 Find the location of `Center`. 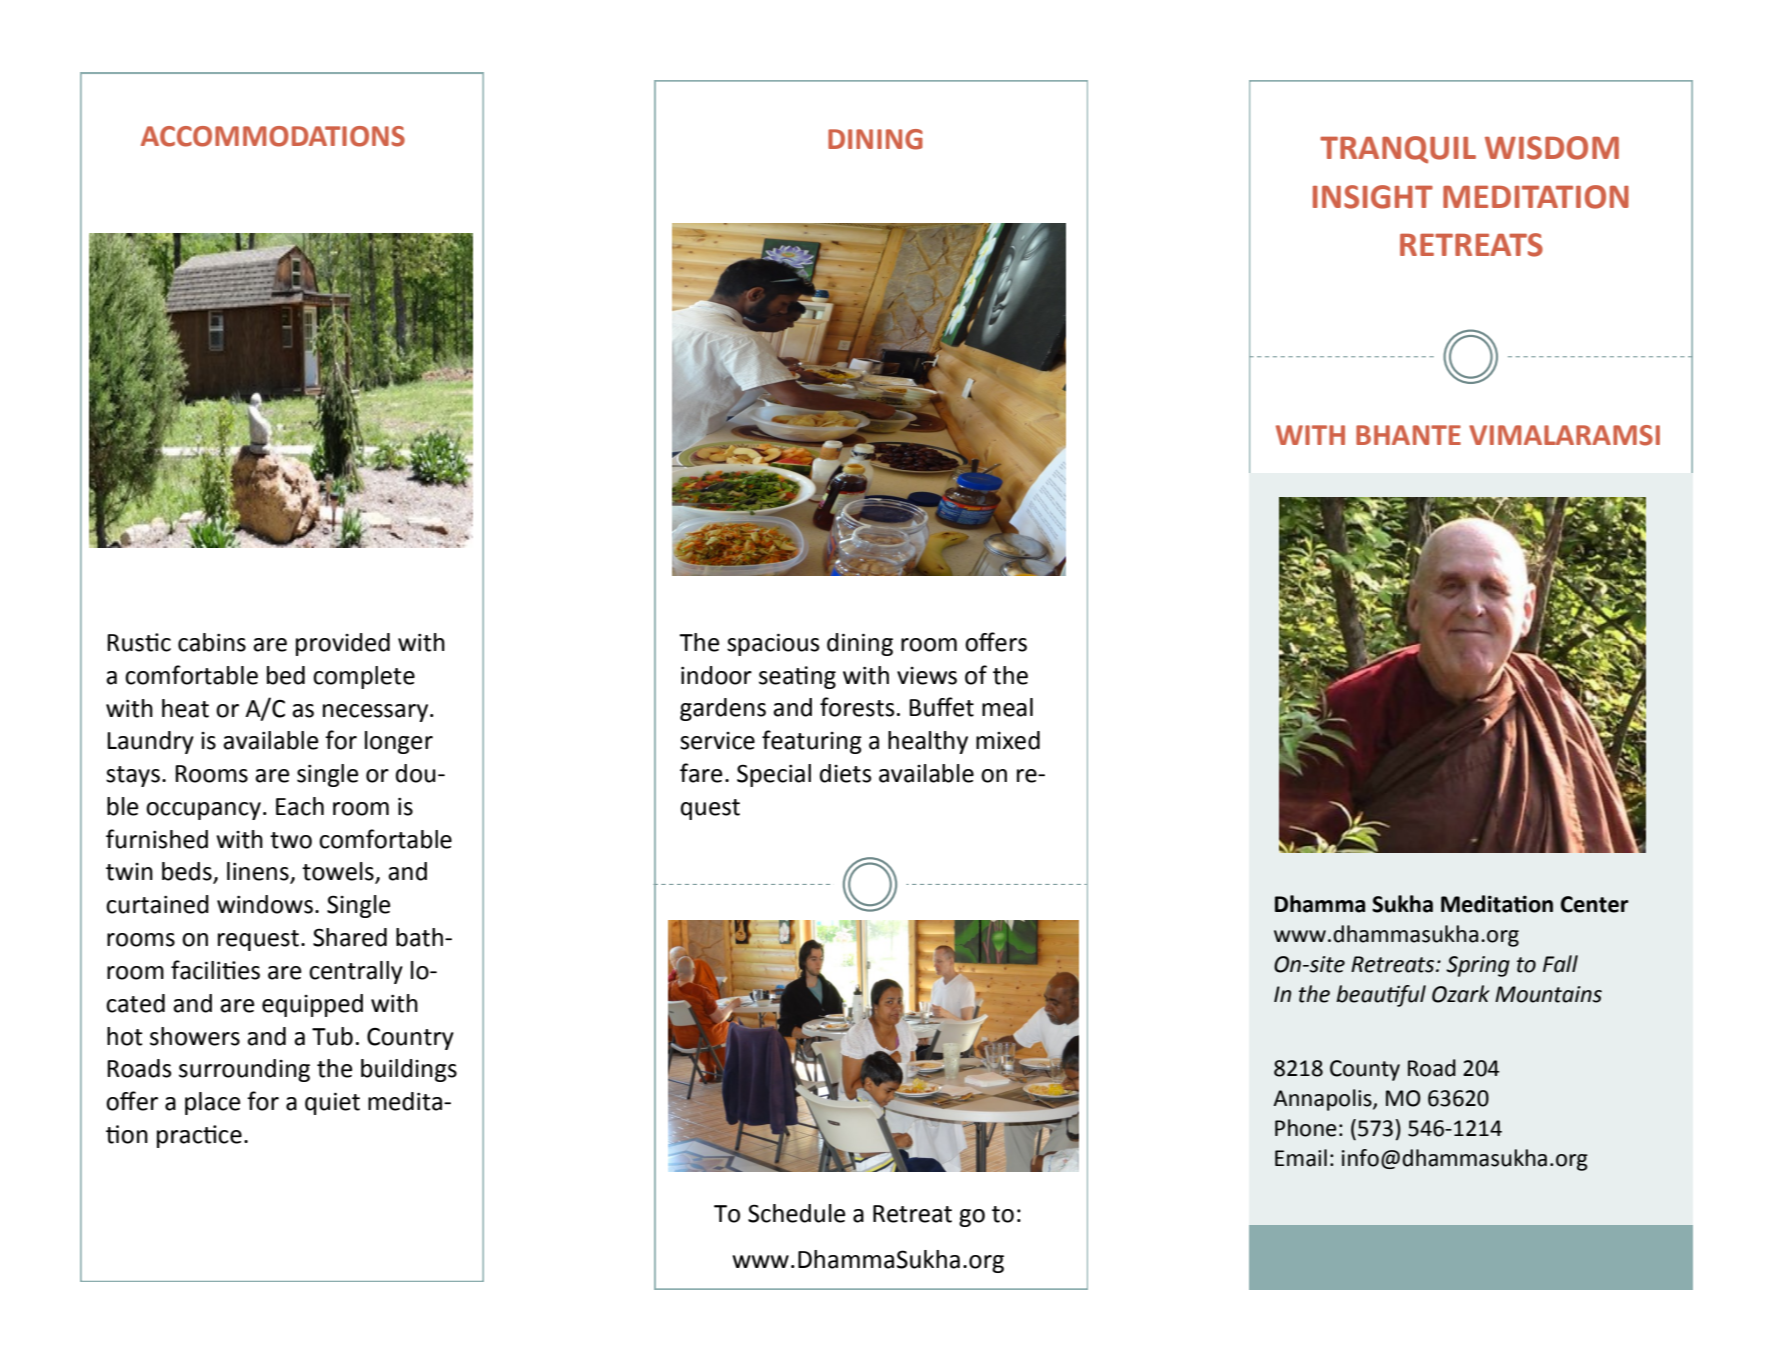

Center is located at coordinates (1595, 904).
